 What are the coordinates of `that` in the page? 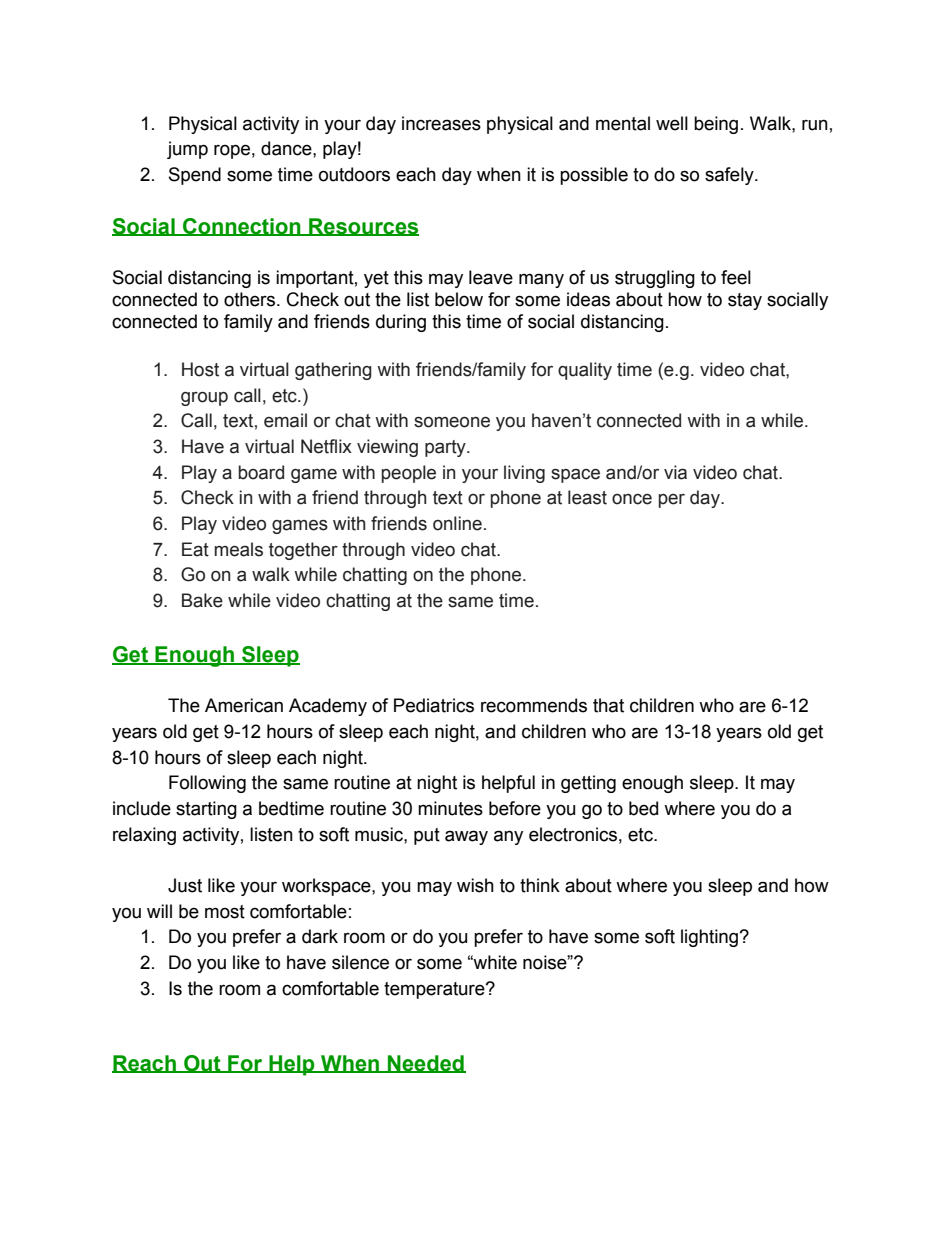 It's located at (608, 705).
